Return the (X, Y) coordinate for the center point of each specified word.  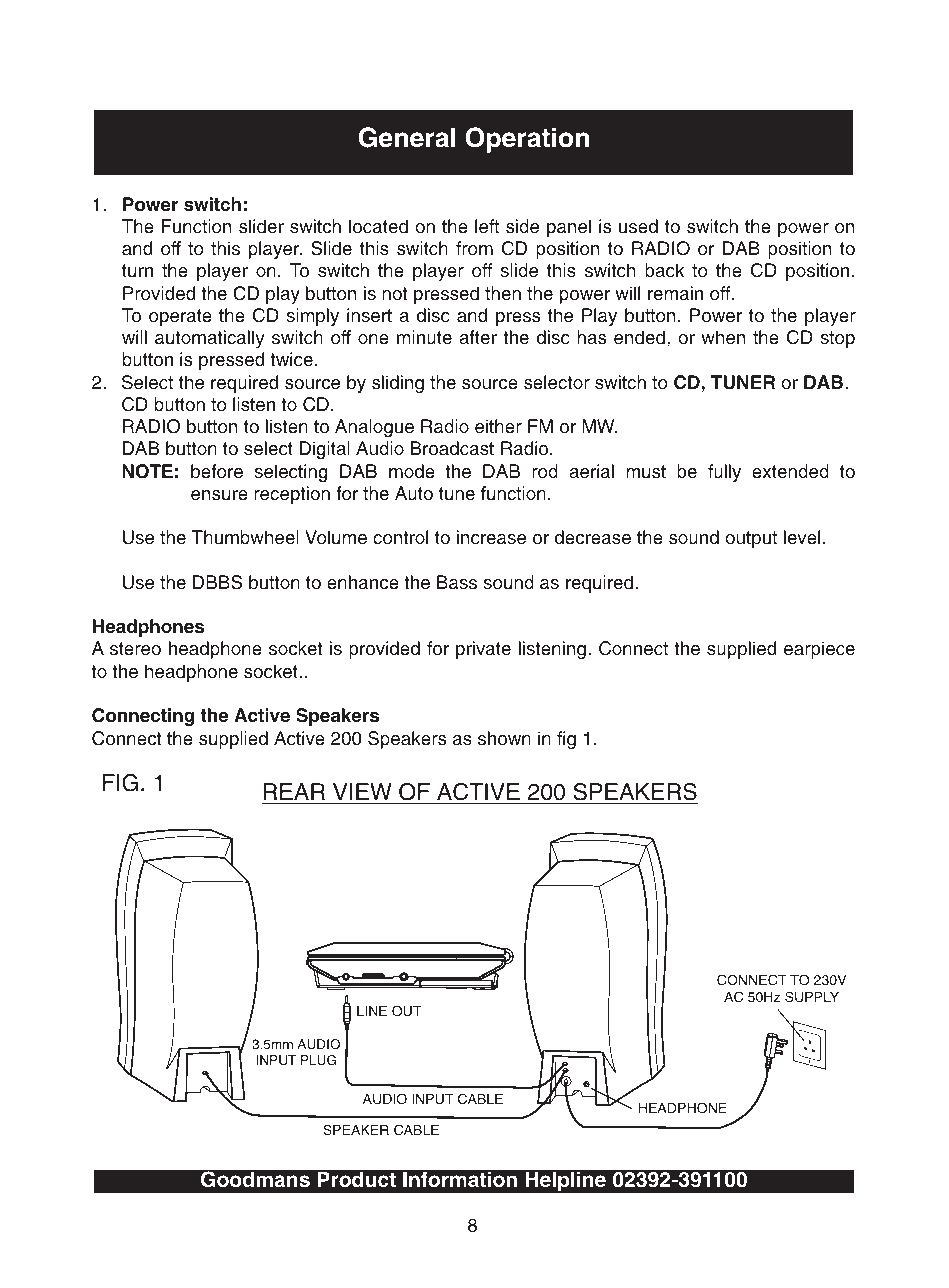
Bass (457, 582)
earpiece (819, 650)
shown (504, 738)
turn (137, 271)
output (751, 539)
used (638, 226)
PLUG (318, 1060)
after (478, 337)
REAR (294, 791)
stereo (135, 649)
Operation (527, 140)
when (723, 337)
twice (291, 359)
